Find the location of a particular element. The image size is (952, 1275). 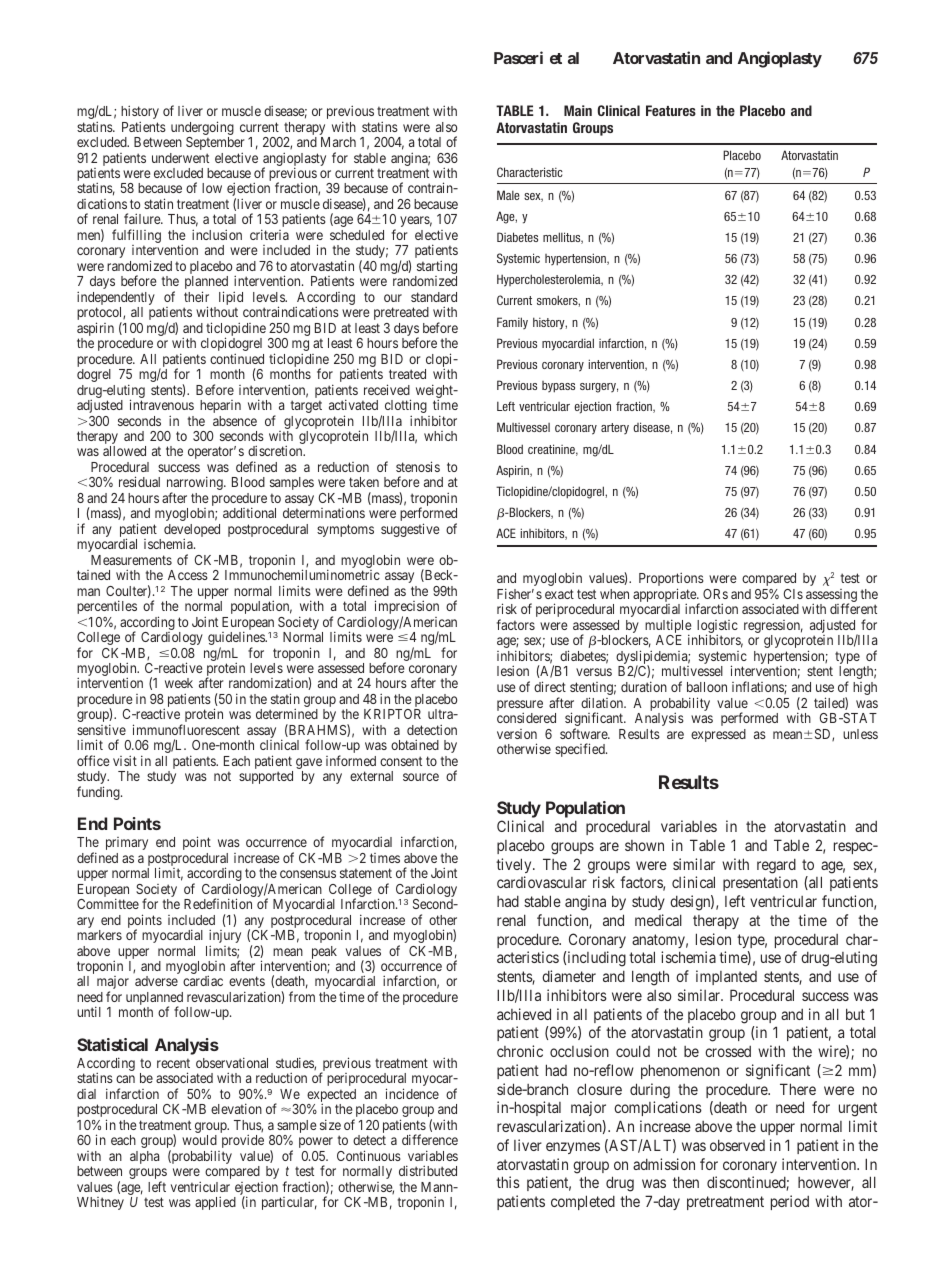

alpha is located at coordinates (144, 1157).
